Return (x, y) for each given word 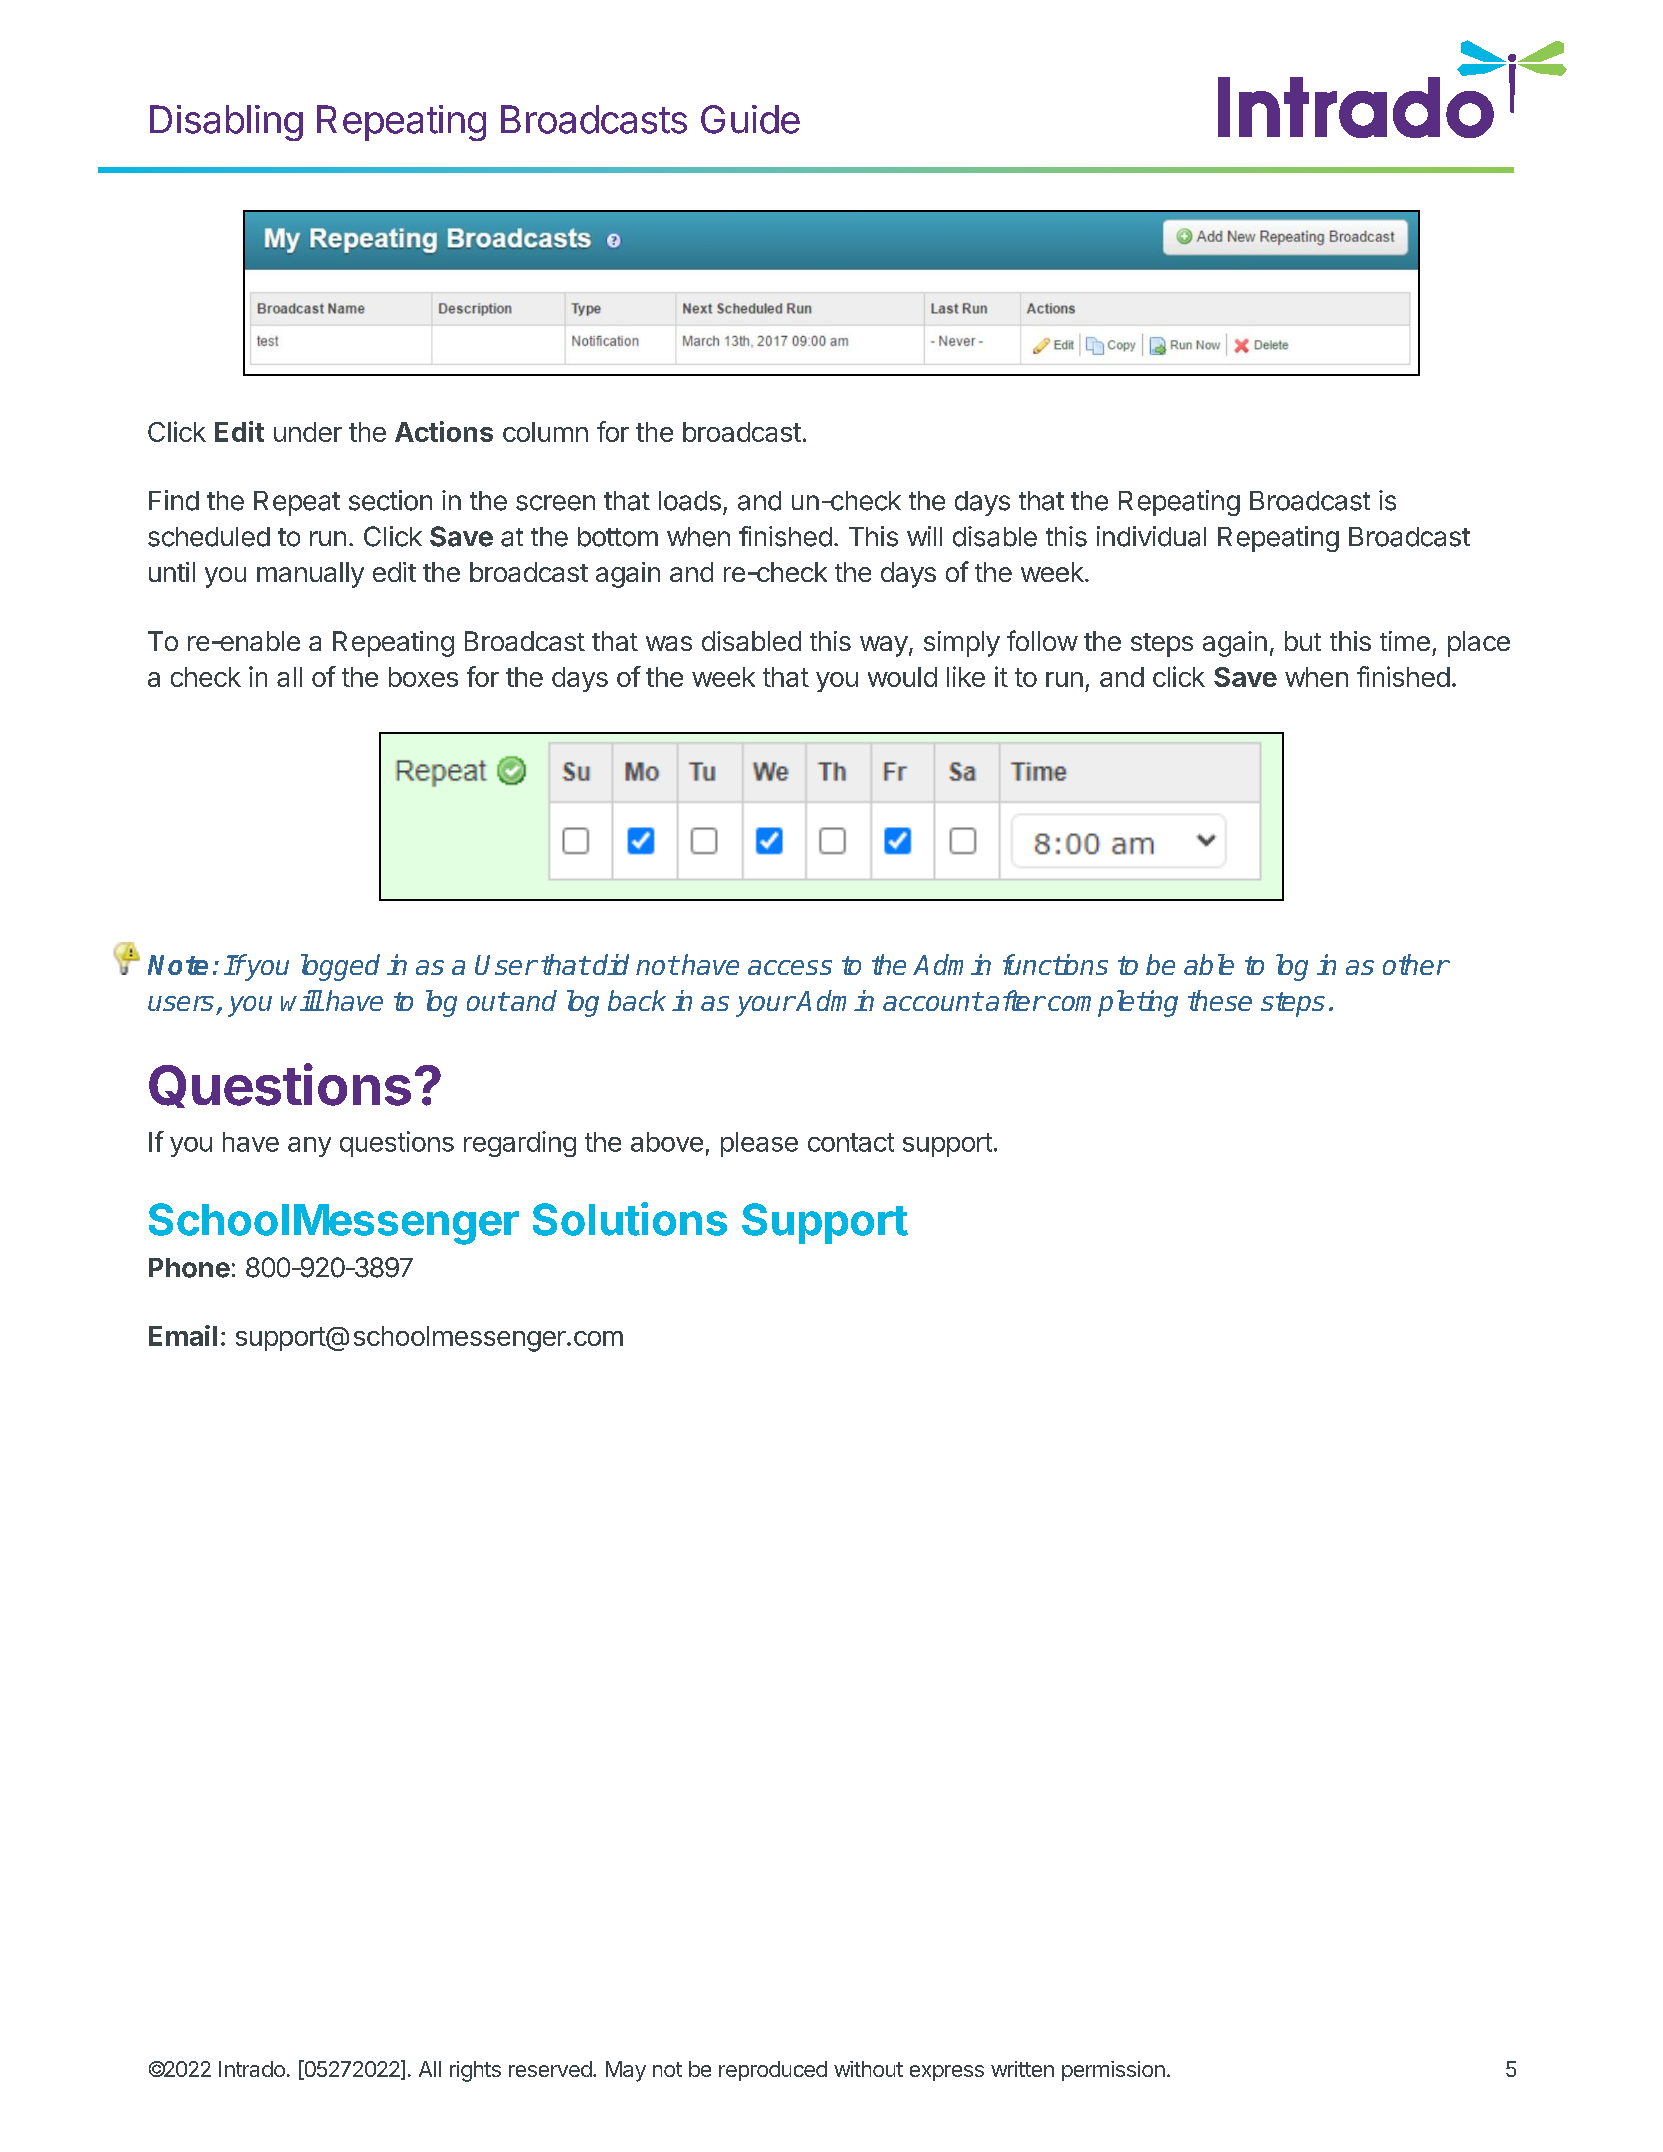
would (902, 677)
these (1220, 1000)
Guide (750, 119)
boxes (423, 677)
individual (1151, 536)
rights (475, 2071)
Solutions (630, 1219)
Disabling (226, 123)
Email (183, 1335)
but (1303, 641)
